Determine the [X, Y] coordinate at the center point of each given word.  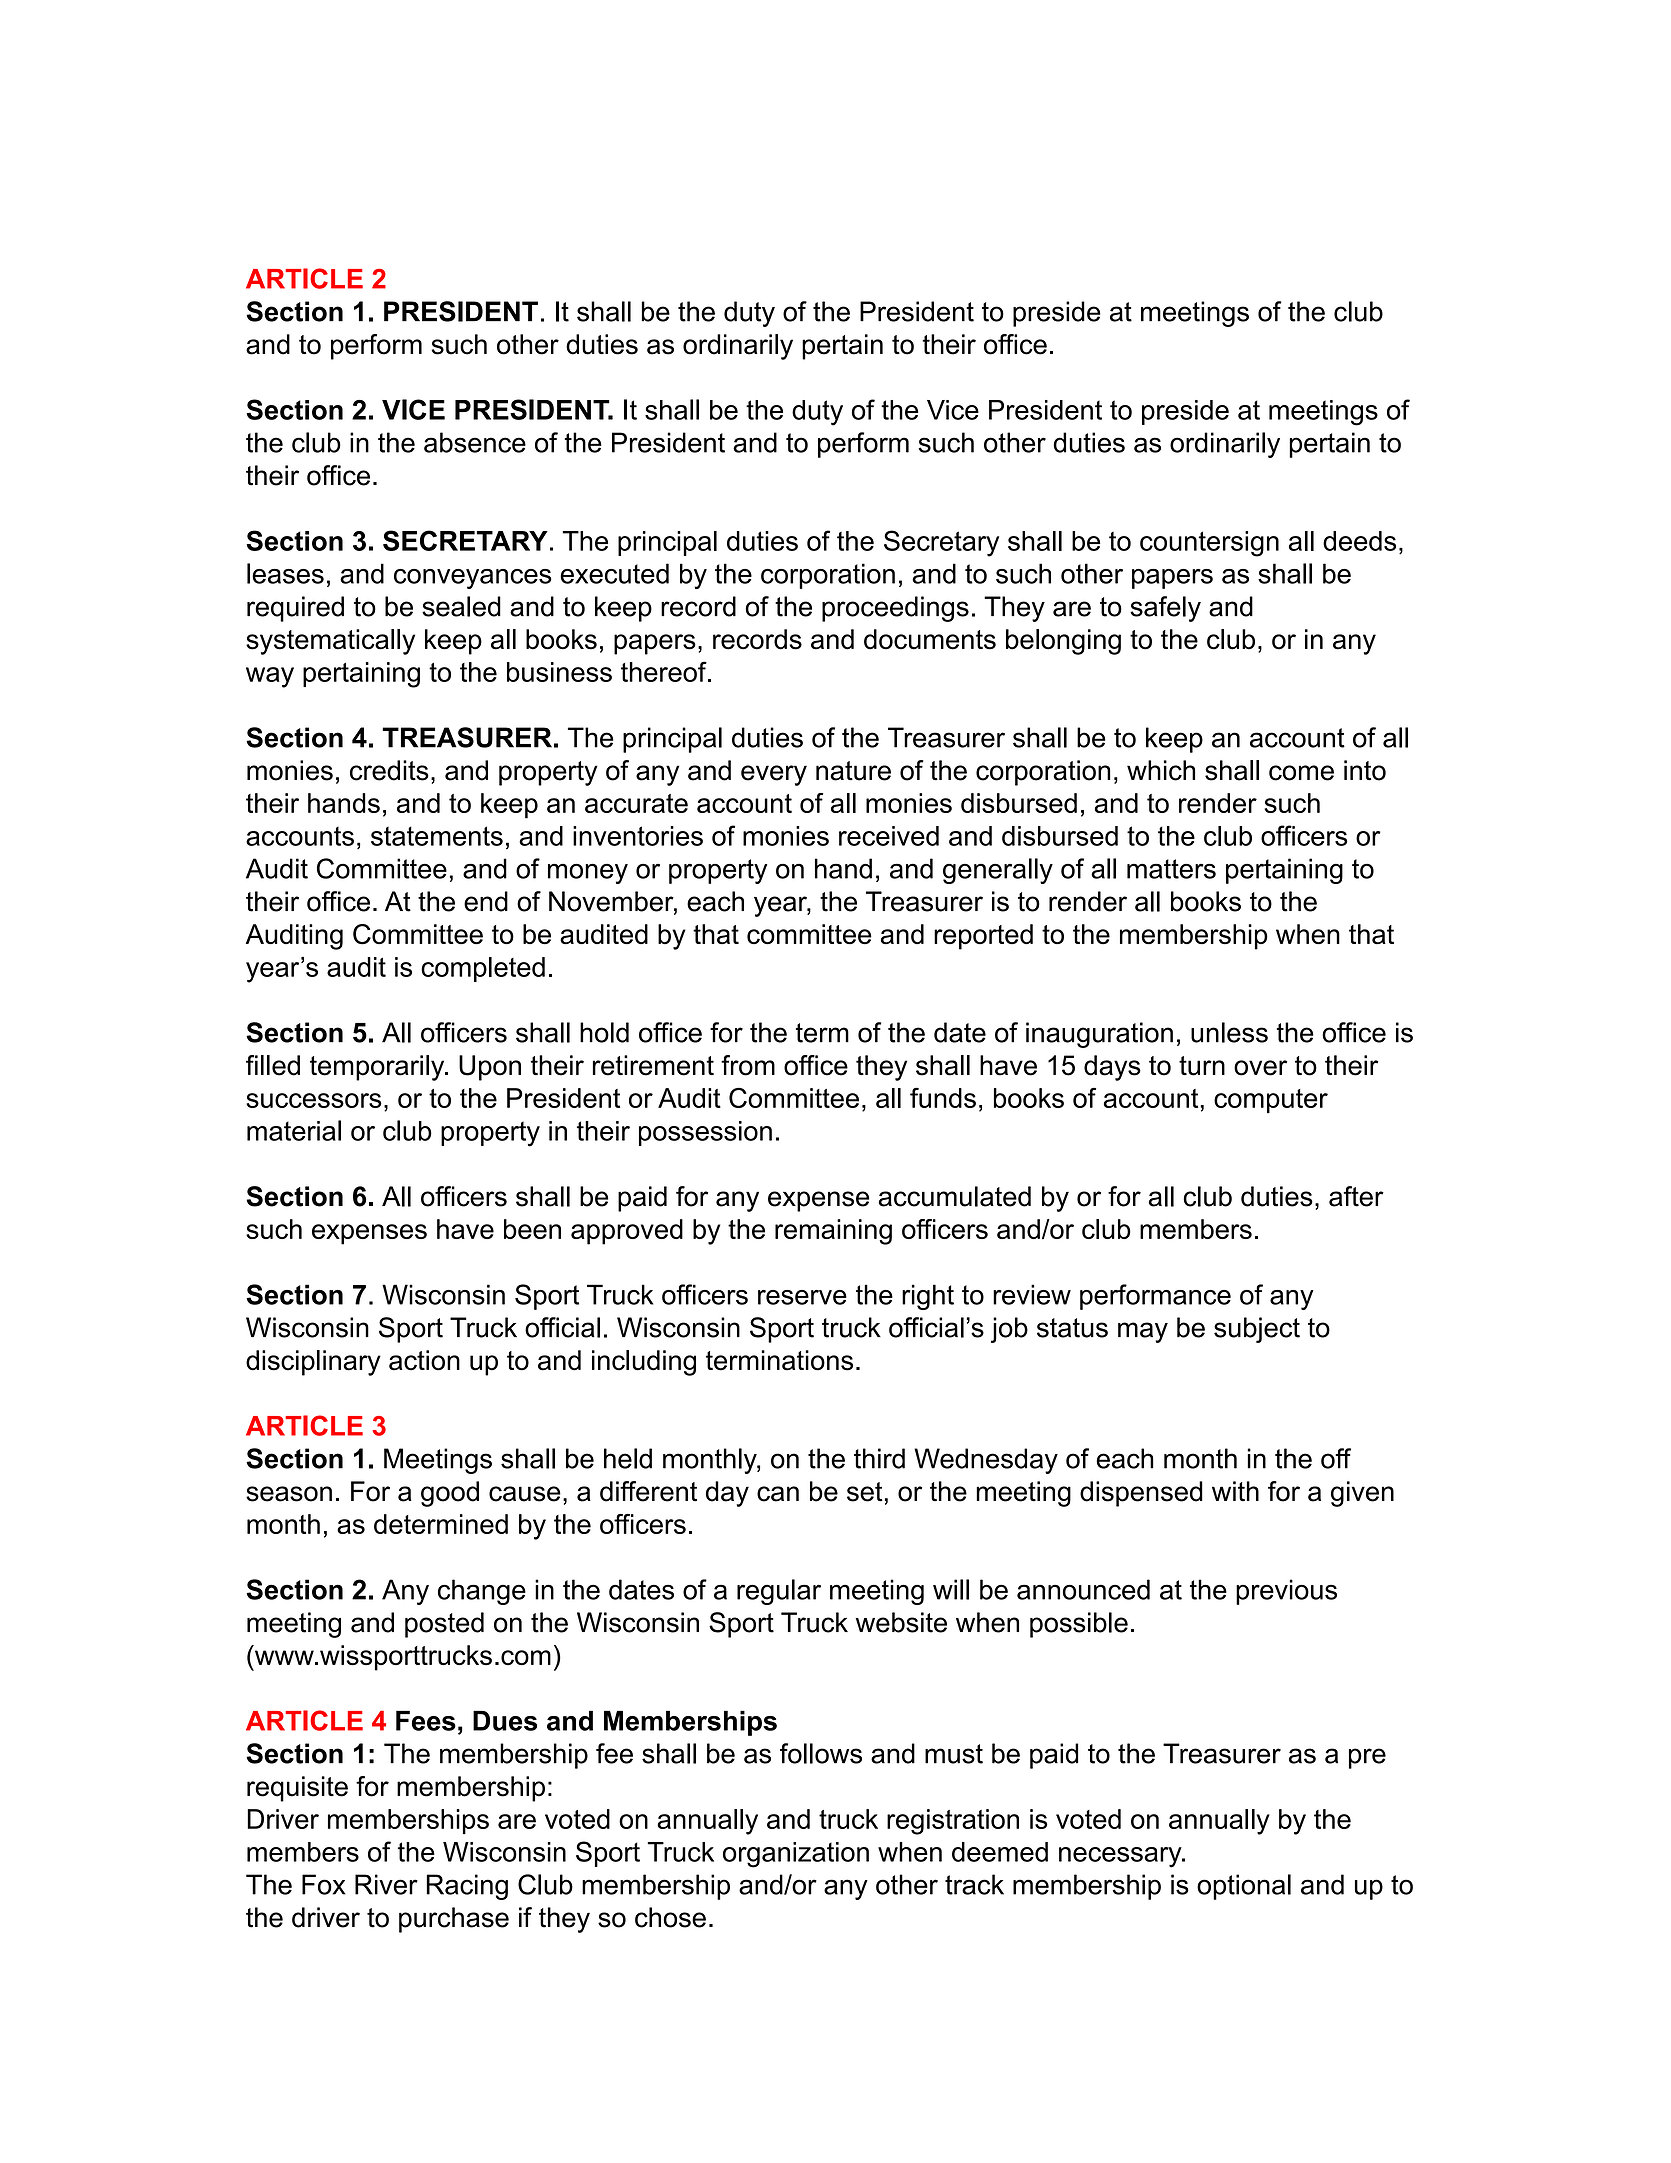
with [1235, 1491]
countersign [1209, 544]
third [879, 1458]
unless [1229, 1032]
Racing [467, 1887]
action [424, 1360]
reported [983, 937]
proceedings [895, 609]
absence [475, 442]
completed [483, 969]
